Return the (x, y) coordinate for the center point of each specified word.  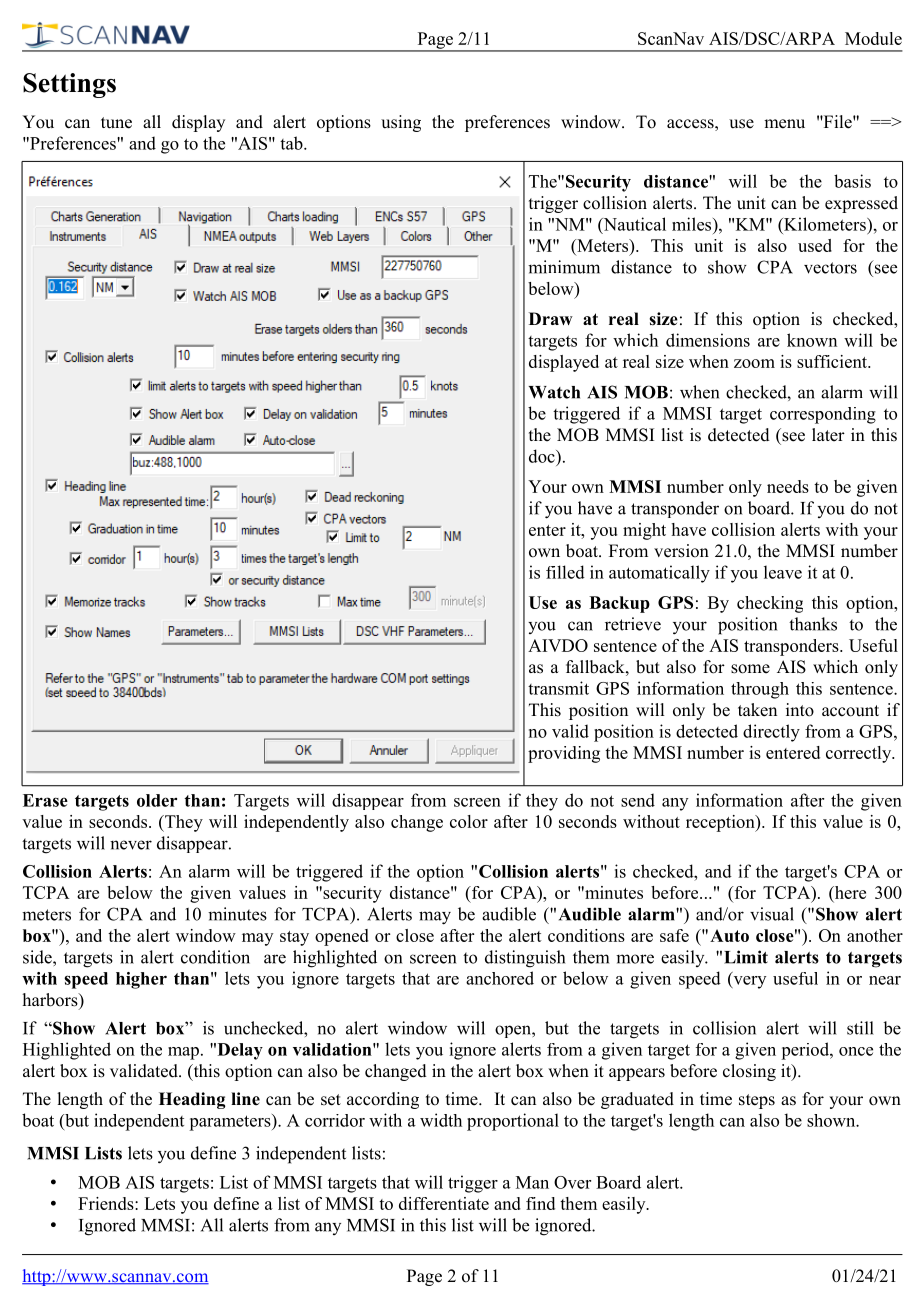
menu (784, 124)
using (401, 123)
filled (565, 572)
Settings (69, 85)
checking (770, 604)
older (157, 800)
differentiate (444, 1203)
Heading (192, 1100)
